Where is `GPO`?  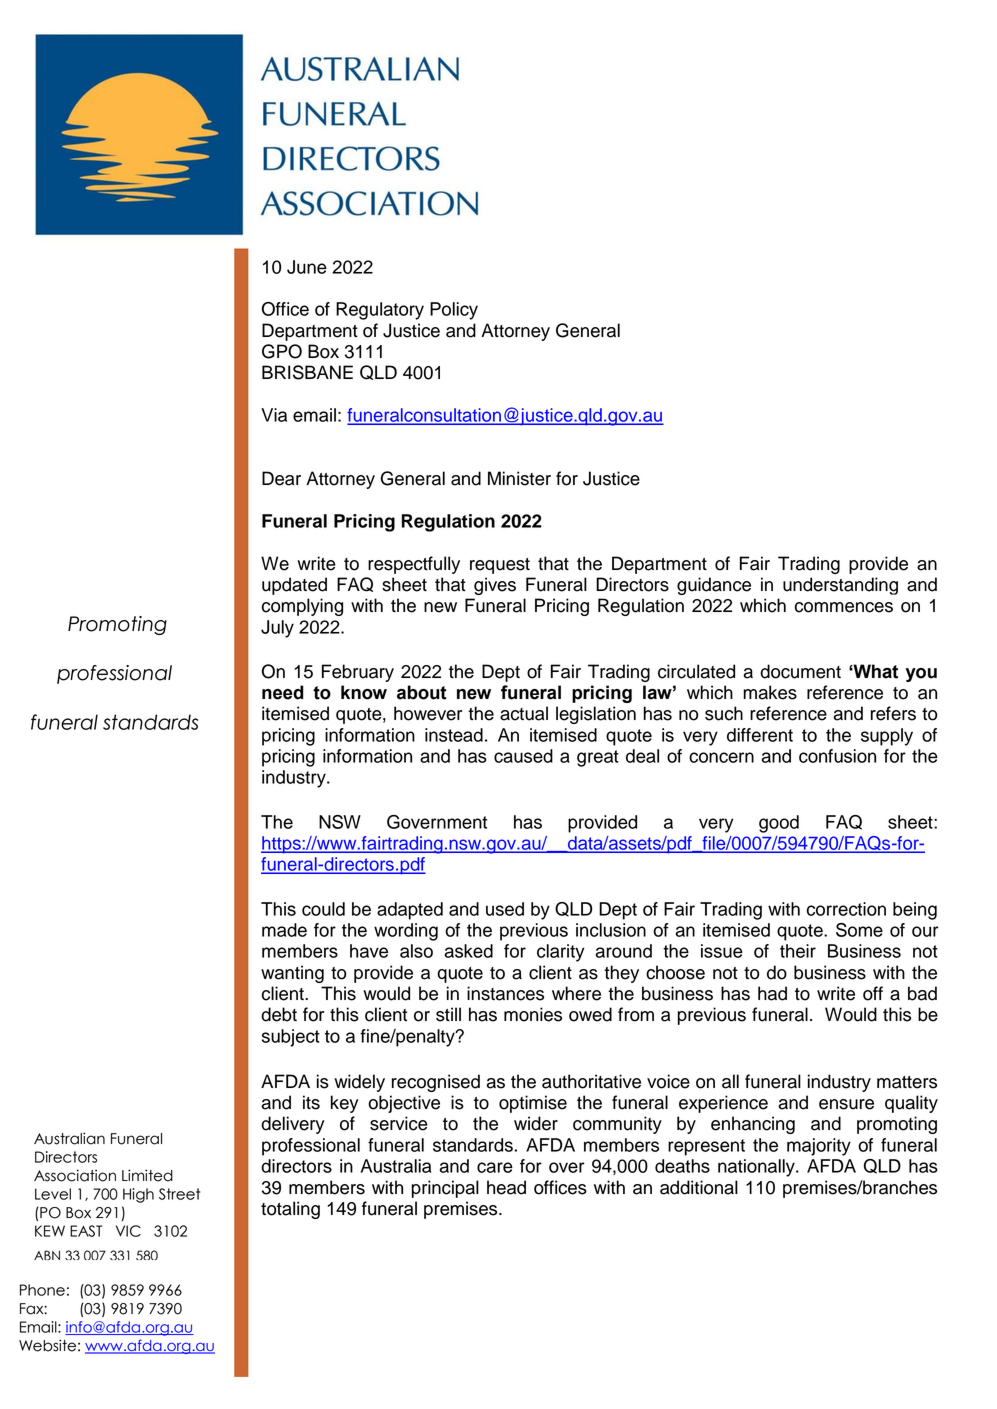 GPO is located at coordinates (282, 351).
